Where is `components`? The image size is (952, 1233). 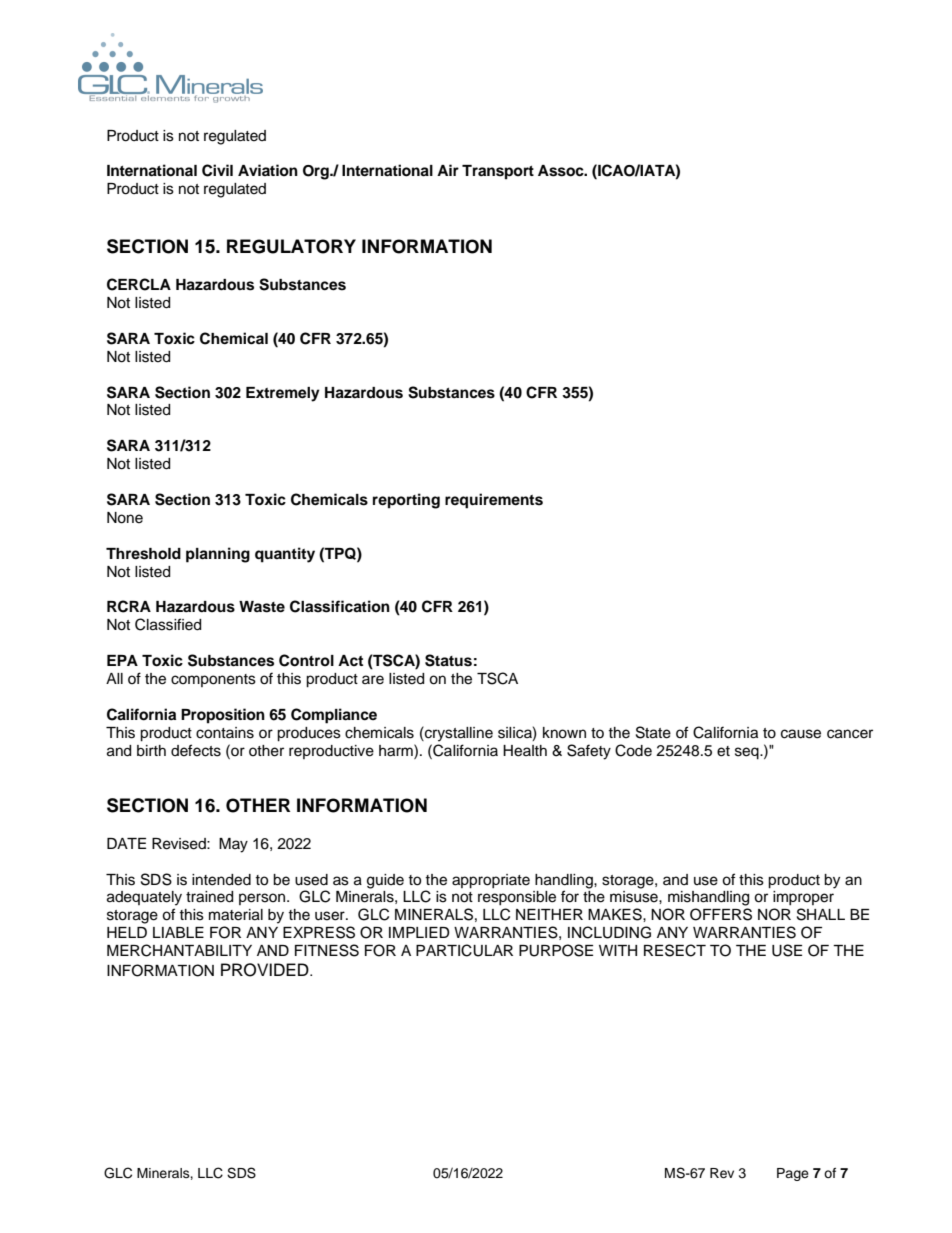 components is located at coordinates (213, 680).
